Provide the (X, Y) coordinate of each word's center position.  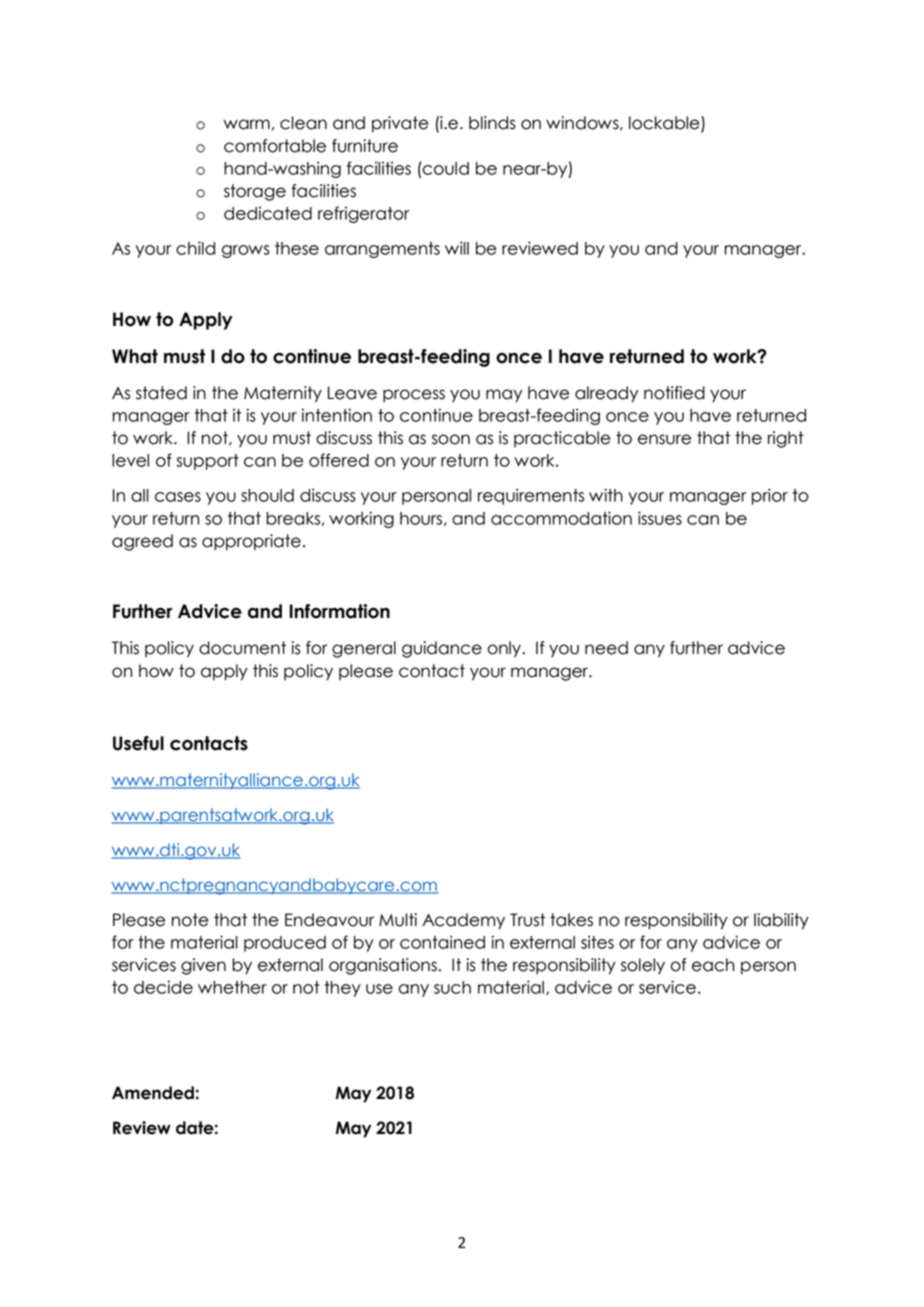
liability (781, 921)
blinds (492, 123)
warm (246, 124)
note (190, 920)
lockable (665, 124)
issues (660, 518)
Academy (463, 921)
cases (178, 497)
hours (421, 518)
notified (674, 393)
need (606, 648)
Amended (153, 1093)
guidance (442, 649)
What (135, 356)
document (242, 648)
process (414, 396)
